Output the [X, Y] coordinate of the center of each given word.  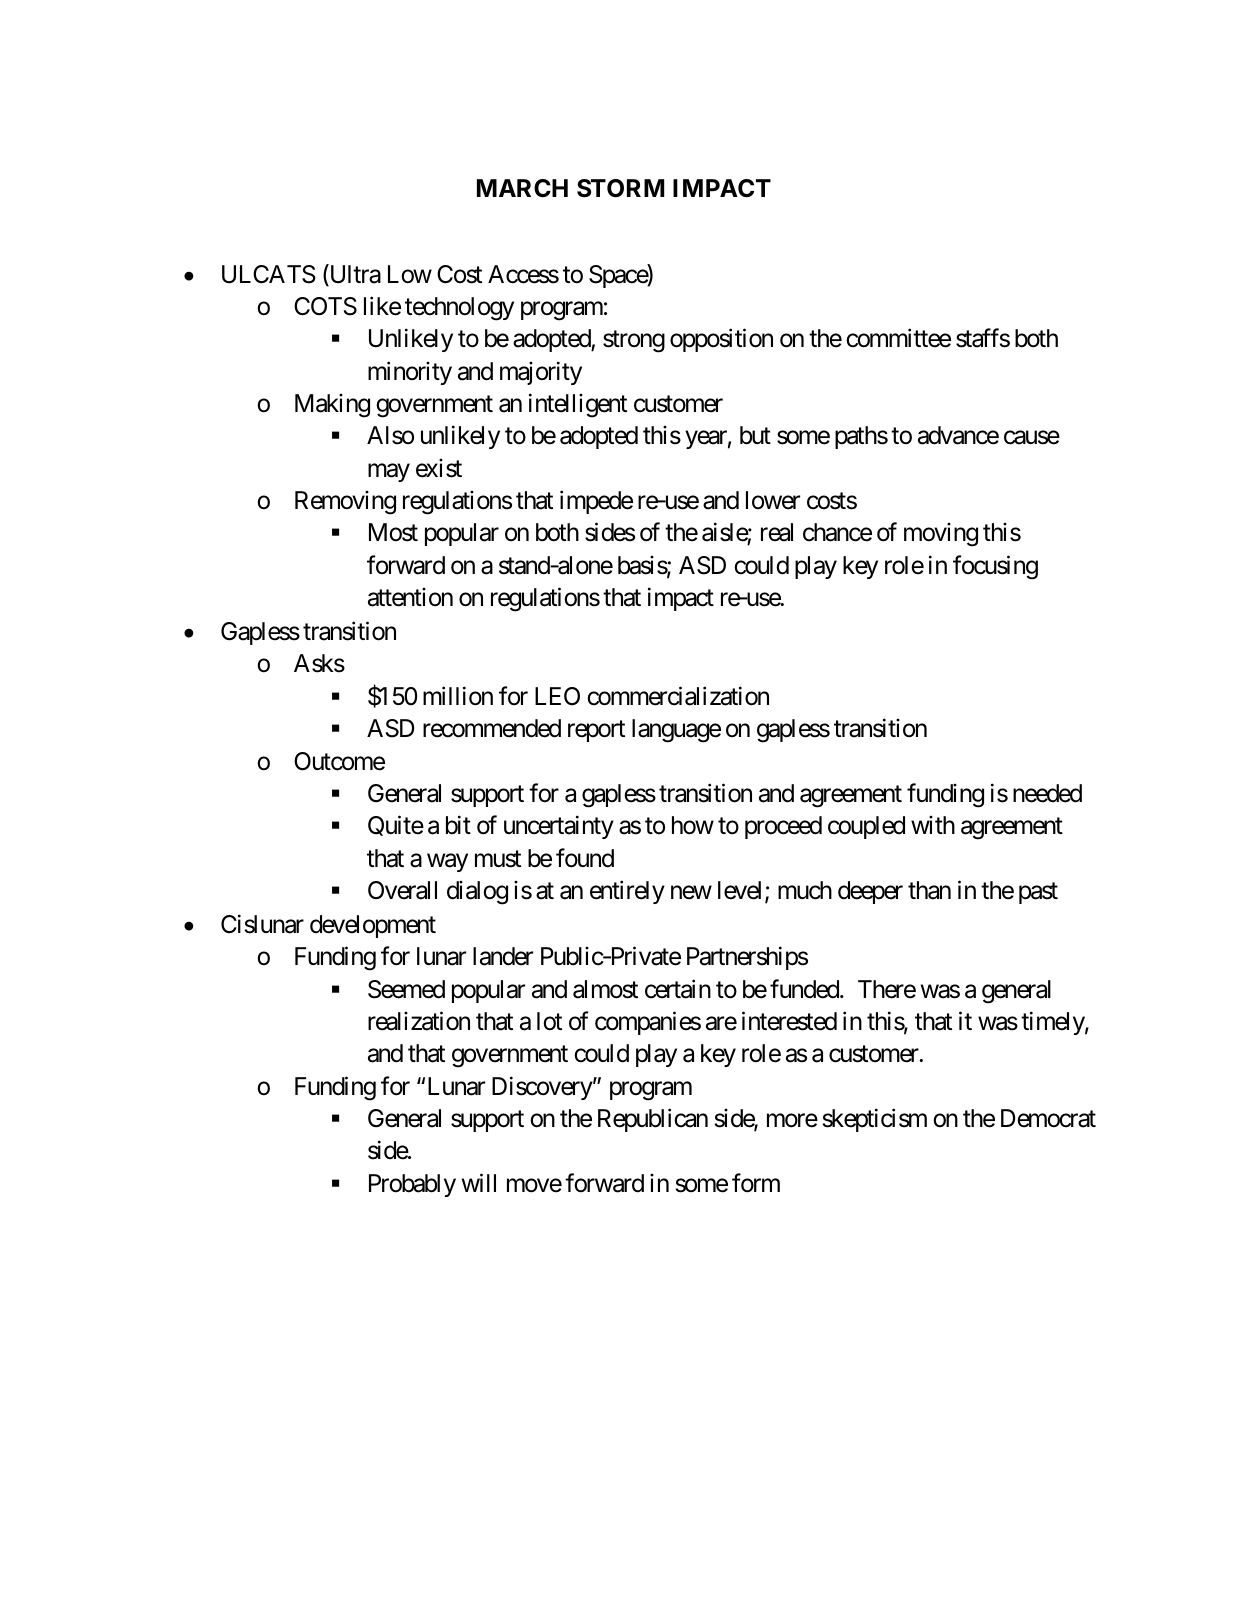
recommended [492, 728]
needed [1047, 793]
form [756, 1183]
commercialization [678, 696]
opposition [721, 340]
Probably [412, 1185]
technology [459, 309]
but [755, 435]
